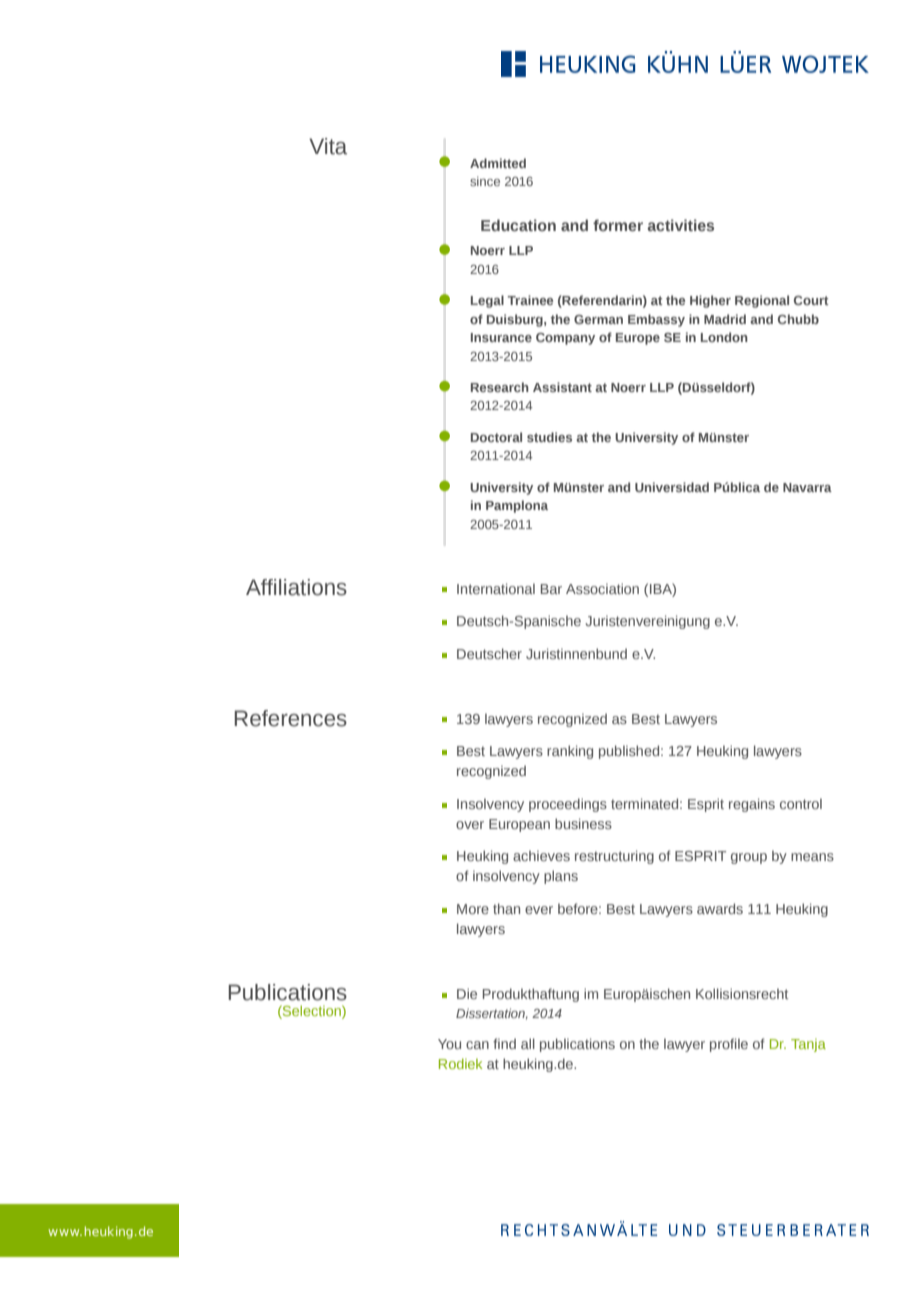 The width and height of the image is (924, 1308). What do you see at coordinates (449, 1044) in the image?
I see `You` at bounding box center [449, 1044].
